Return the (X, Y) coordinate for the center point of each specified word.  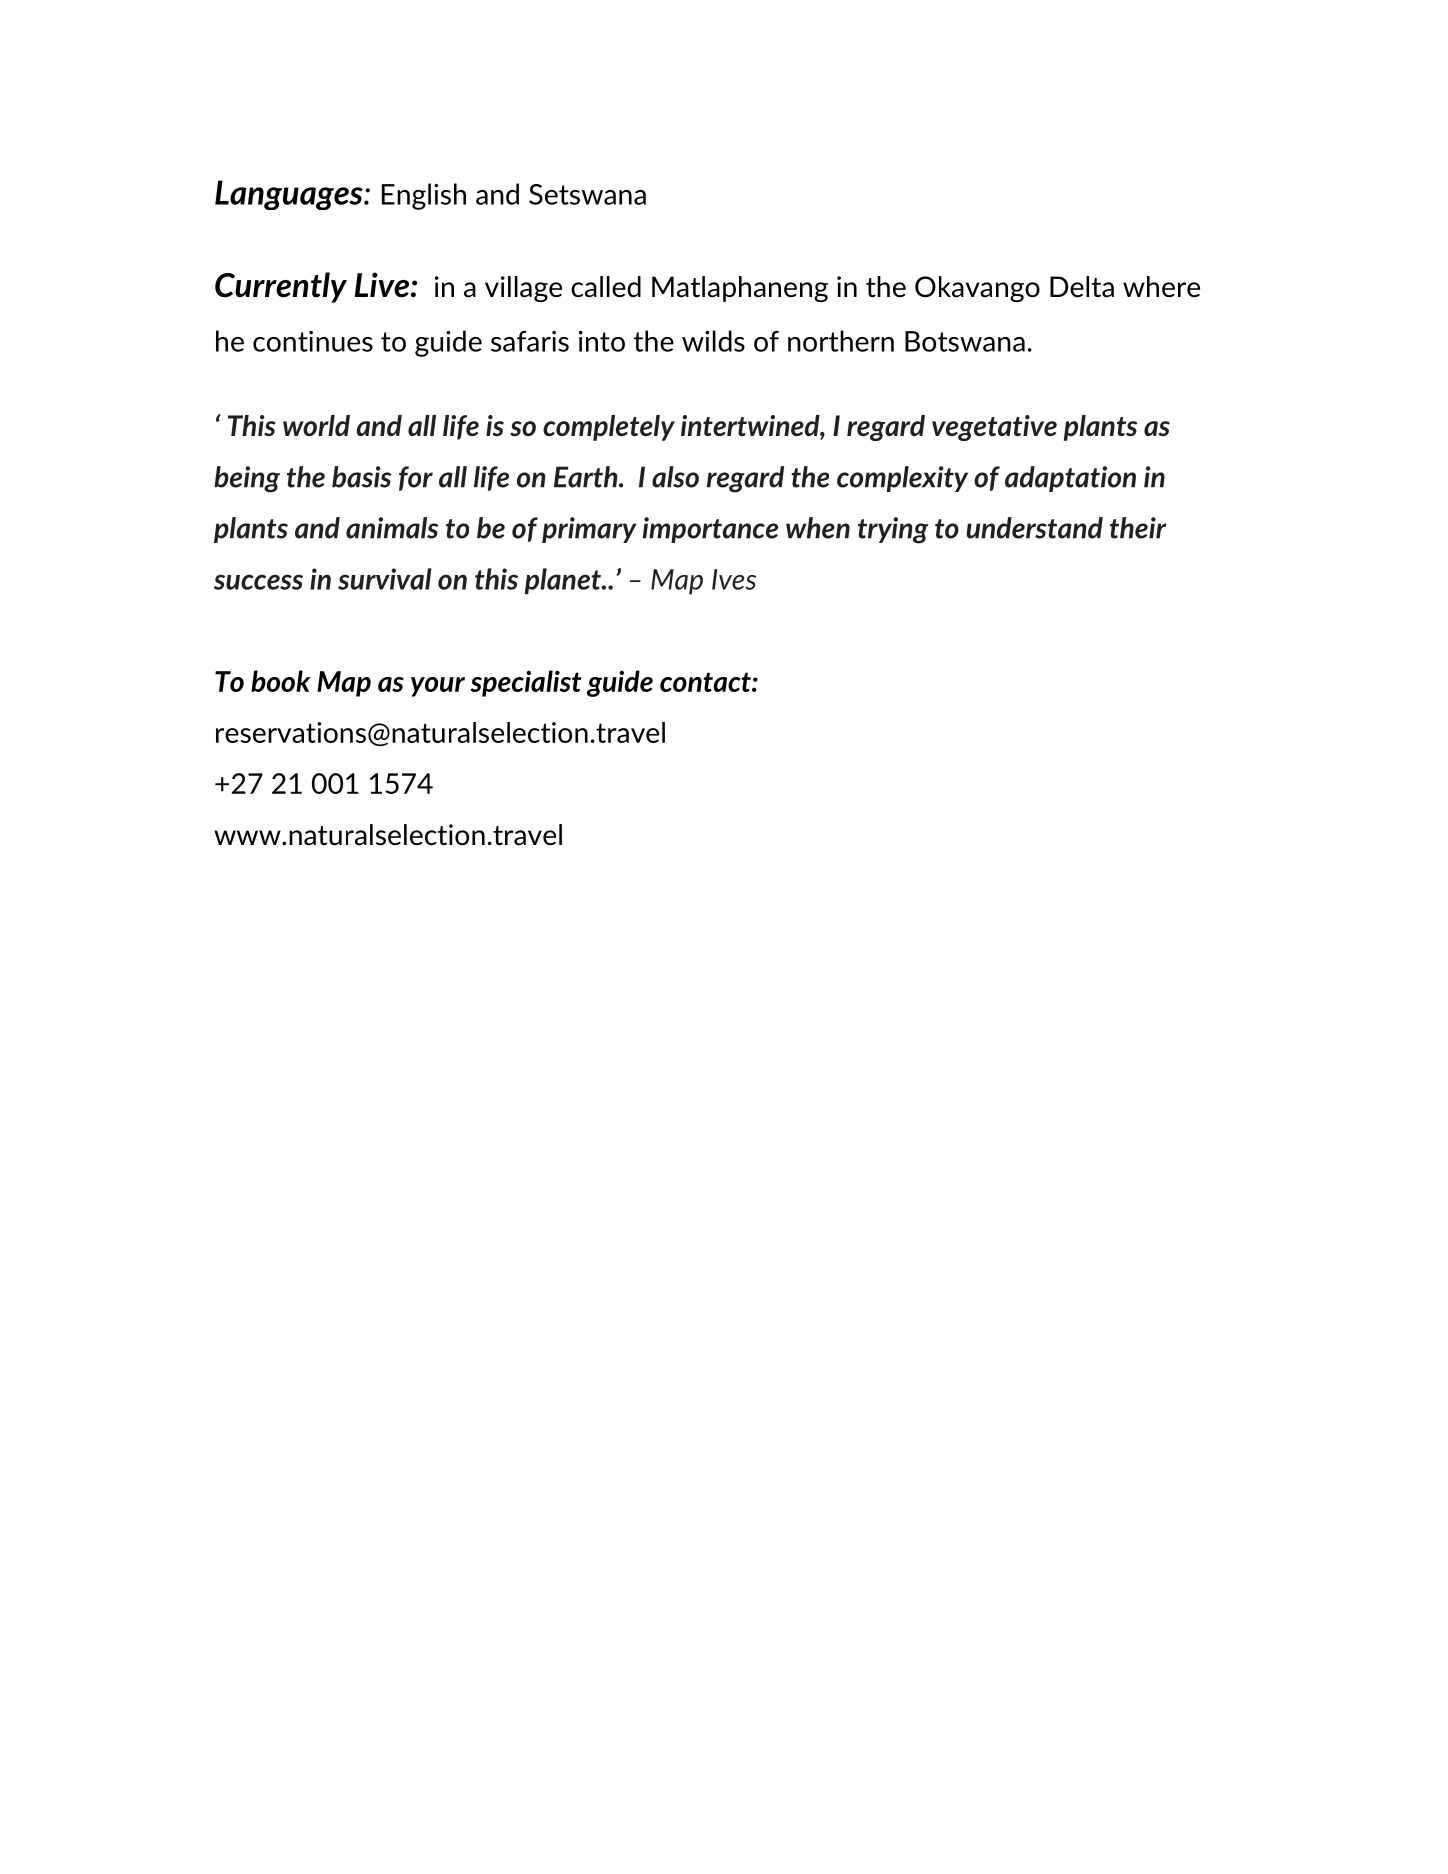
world (316, 425)
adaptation (1070, 479)
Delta (1082, 287)
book (281, 681)
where (1161, 286)
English (424, 196)
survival (385, 579)
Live (382, 285)
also (675, 477)
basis (361, 477)
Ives (734, 579)
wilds (713, 341)
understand (1035, 528)
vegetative (994, 428)
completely (609, 428)
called (606, 286)
